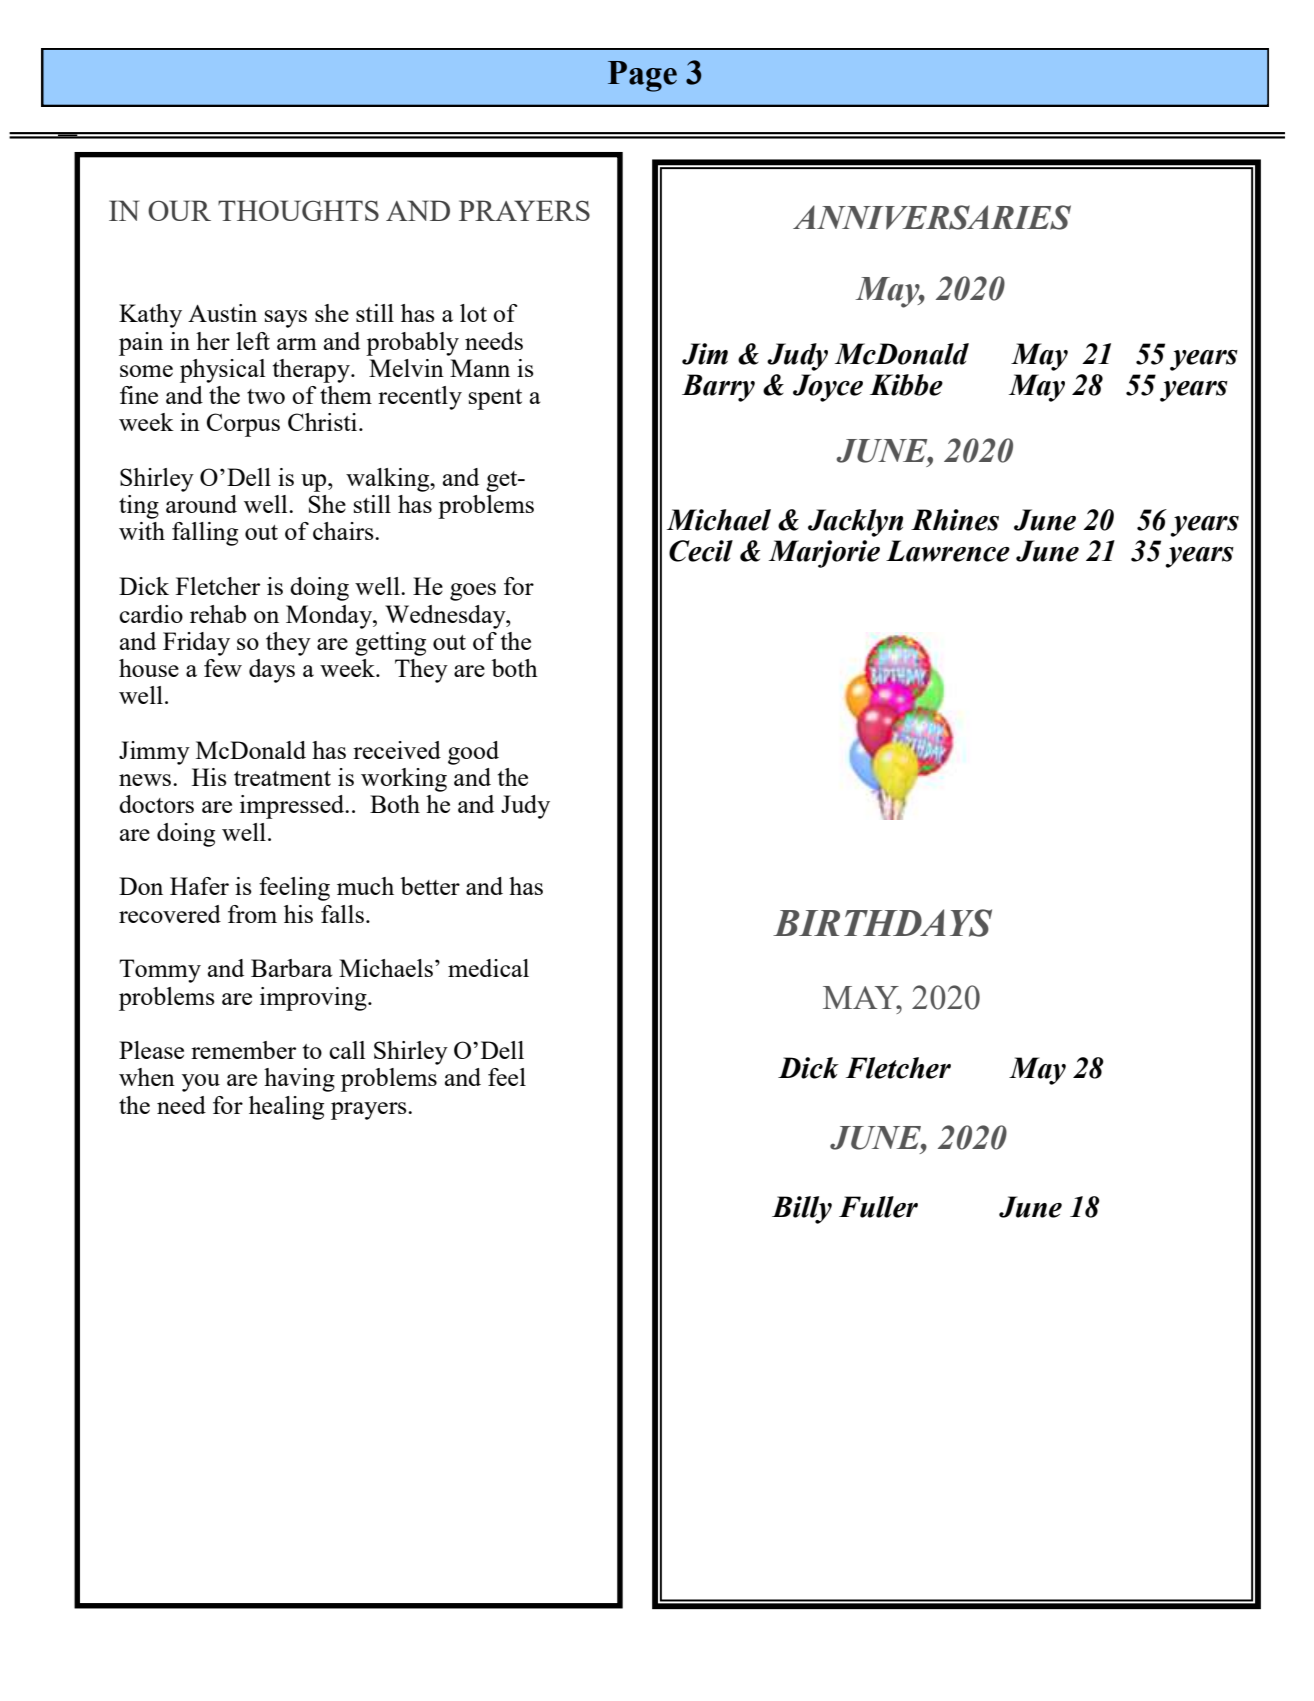 The width and height of the page is (1314, 1701). What do you see at coordinates (878, 1207) in the page?
I see `Fuller` at bounding box center [878, 1207].
